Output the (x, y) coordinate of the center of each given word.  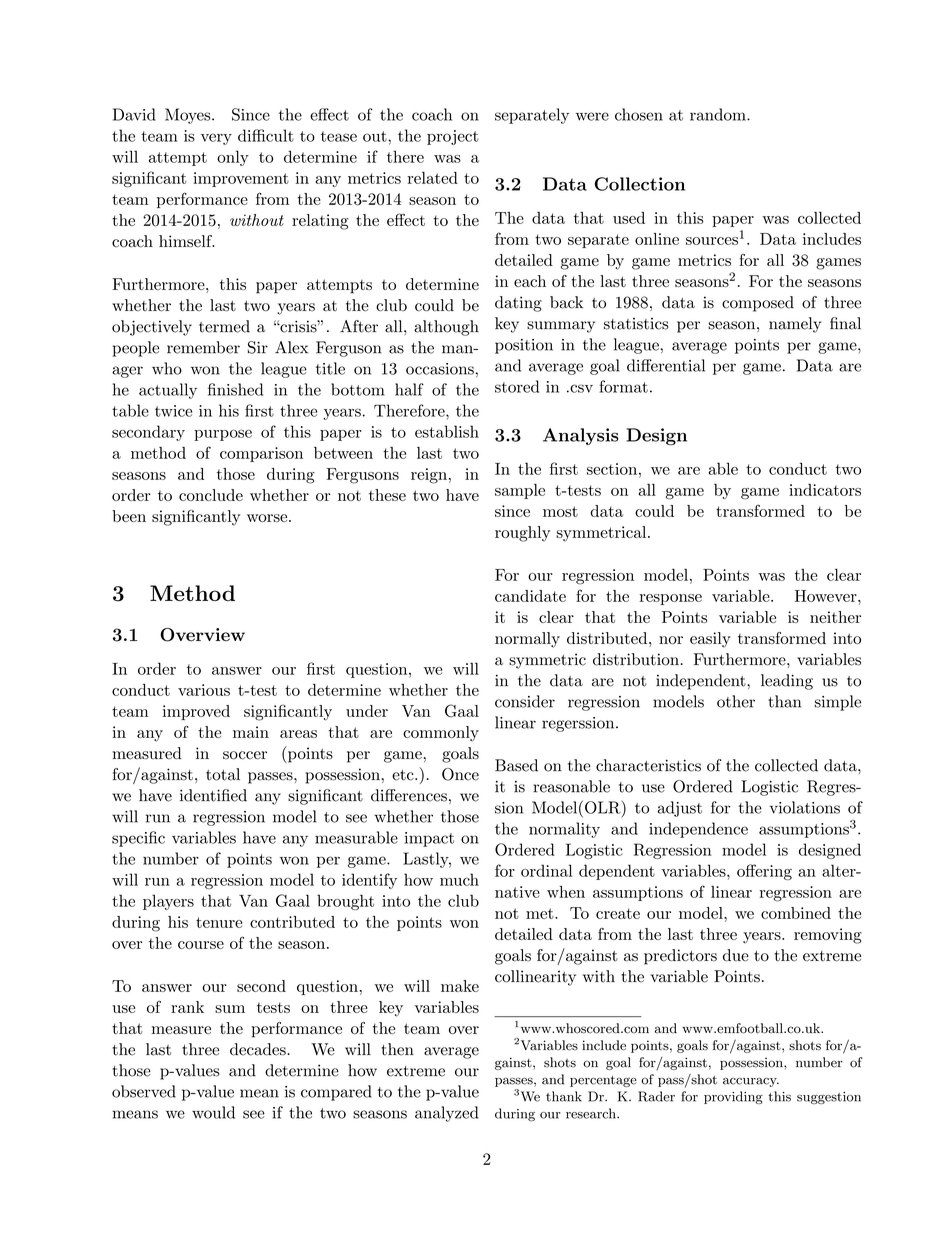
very (216, 139)
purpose (223, 435)
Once (460, 774)
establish (447, 431)
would (213, 1112)
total (223, 774)
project (452, 137)
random (719, 114)
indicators (825, 490)
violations (804, 807)
